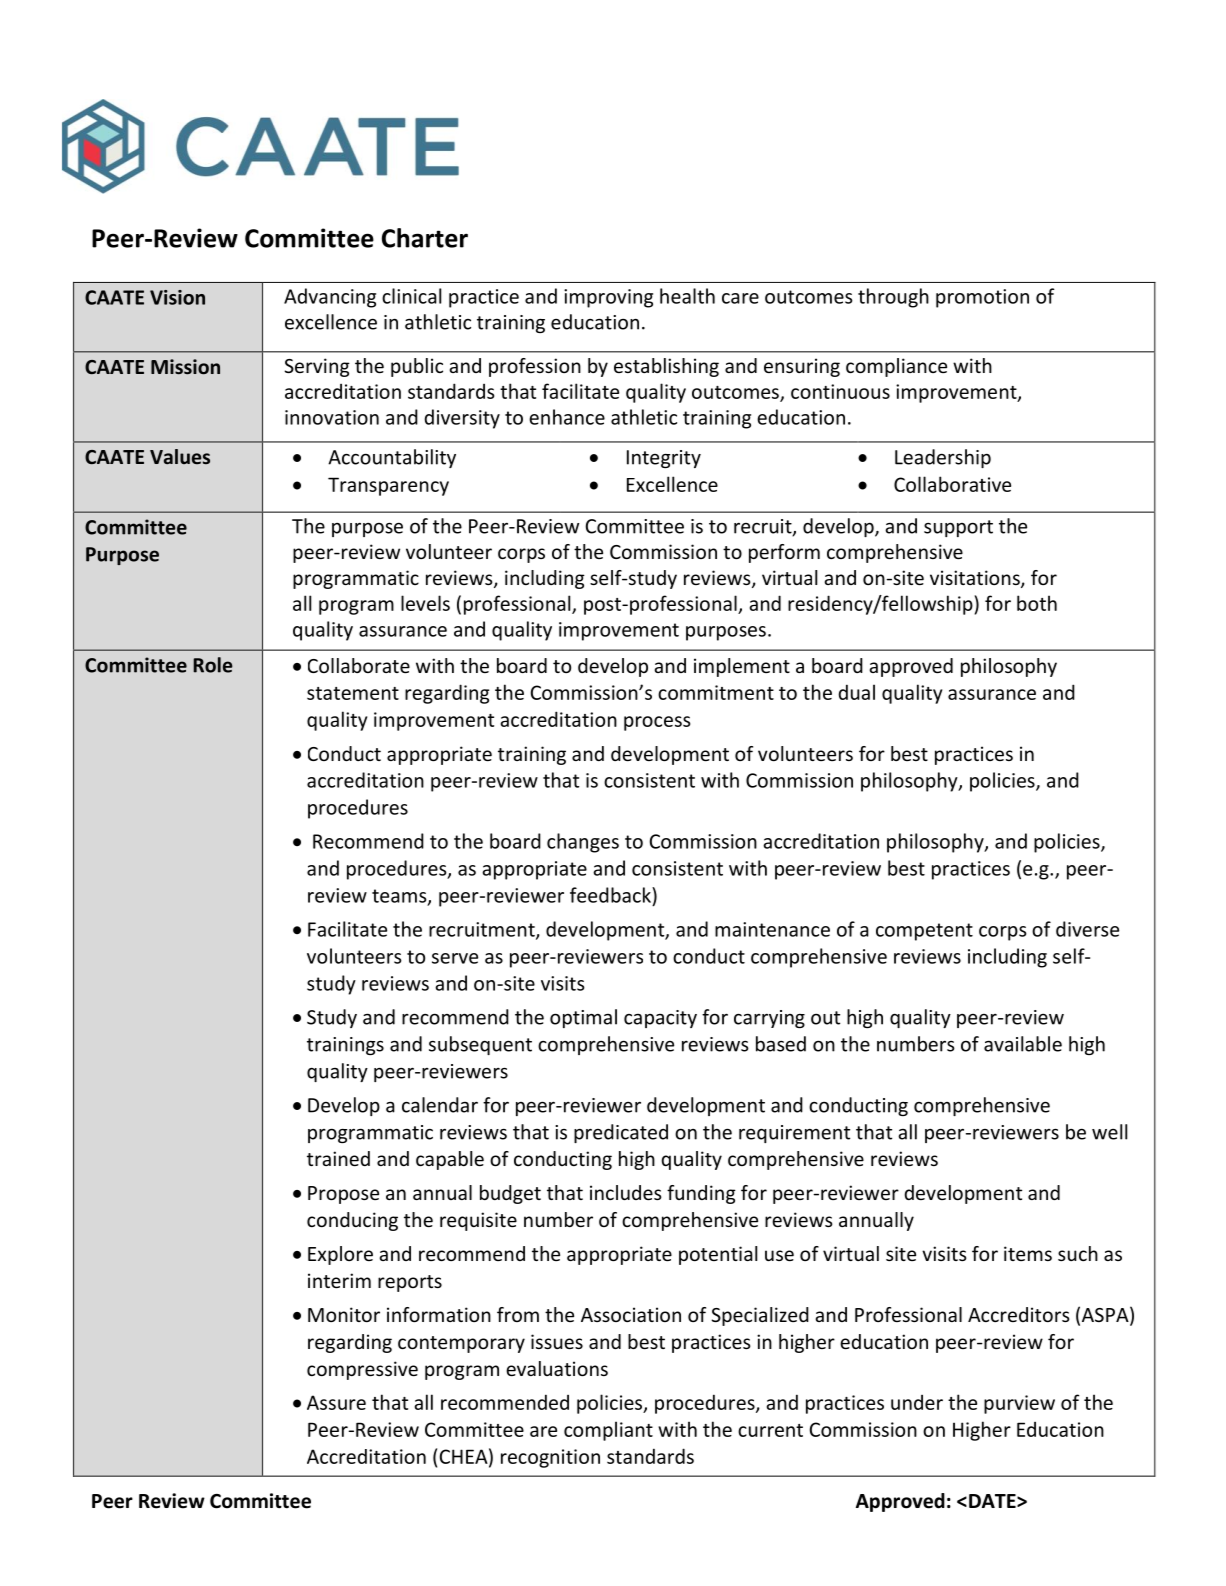  What do you see at coordinates (1019, 1404) in the screenshot?
I see `purview` at bounding box center [1019, 1404].
